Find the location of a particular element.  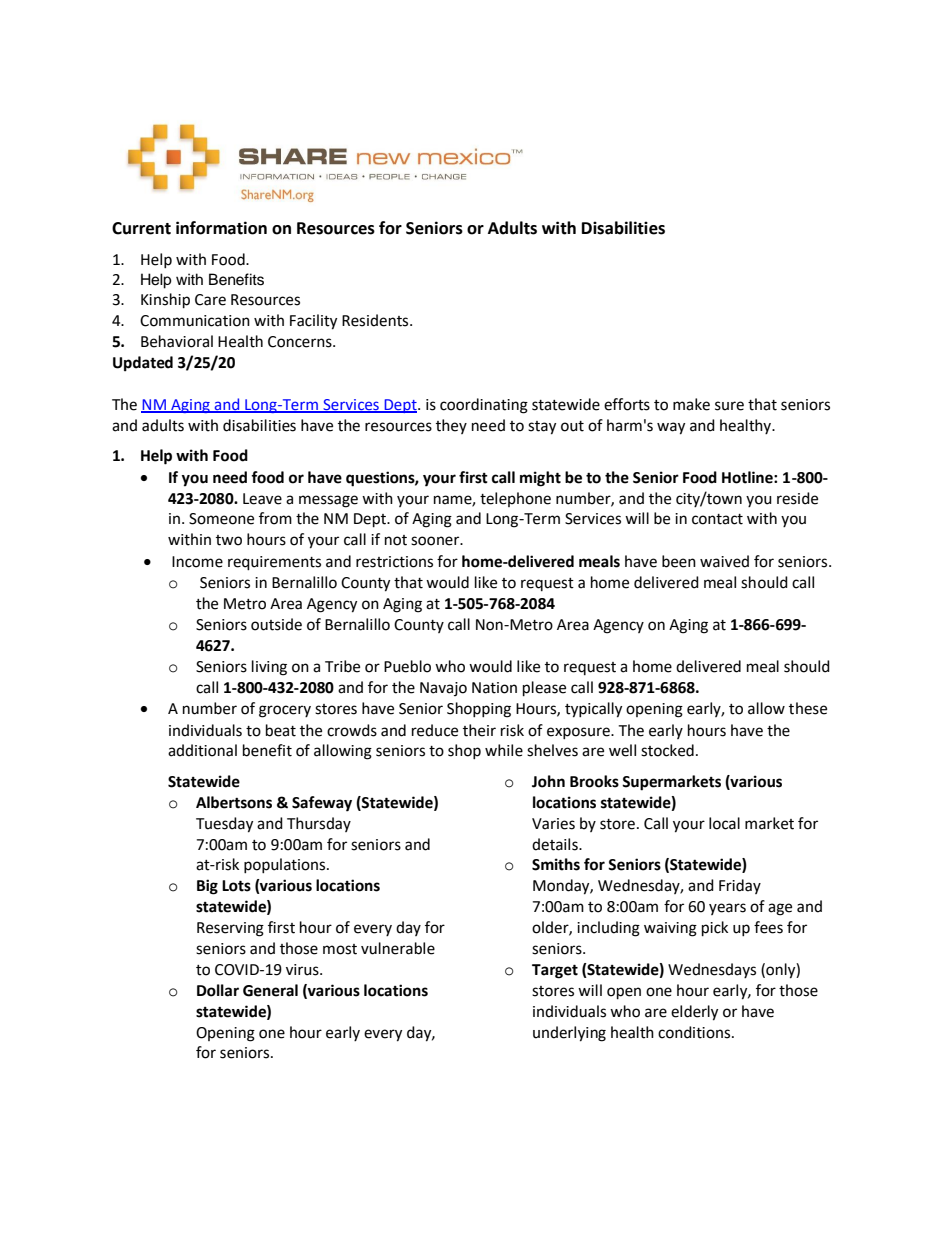

information is located at coordinates (221, 228).
